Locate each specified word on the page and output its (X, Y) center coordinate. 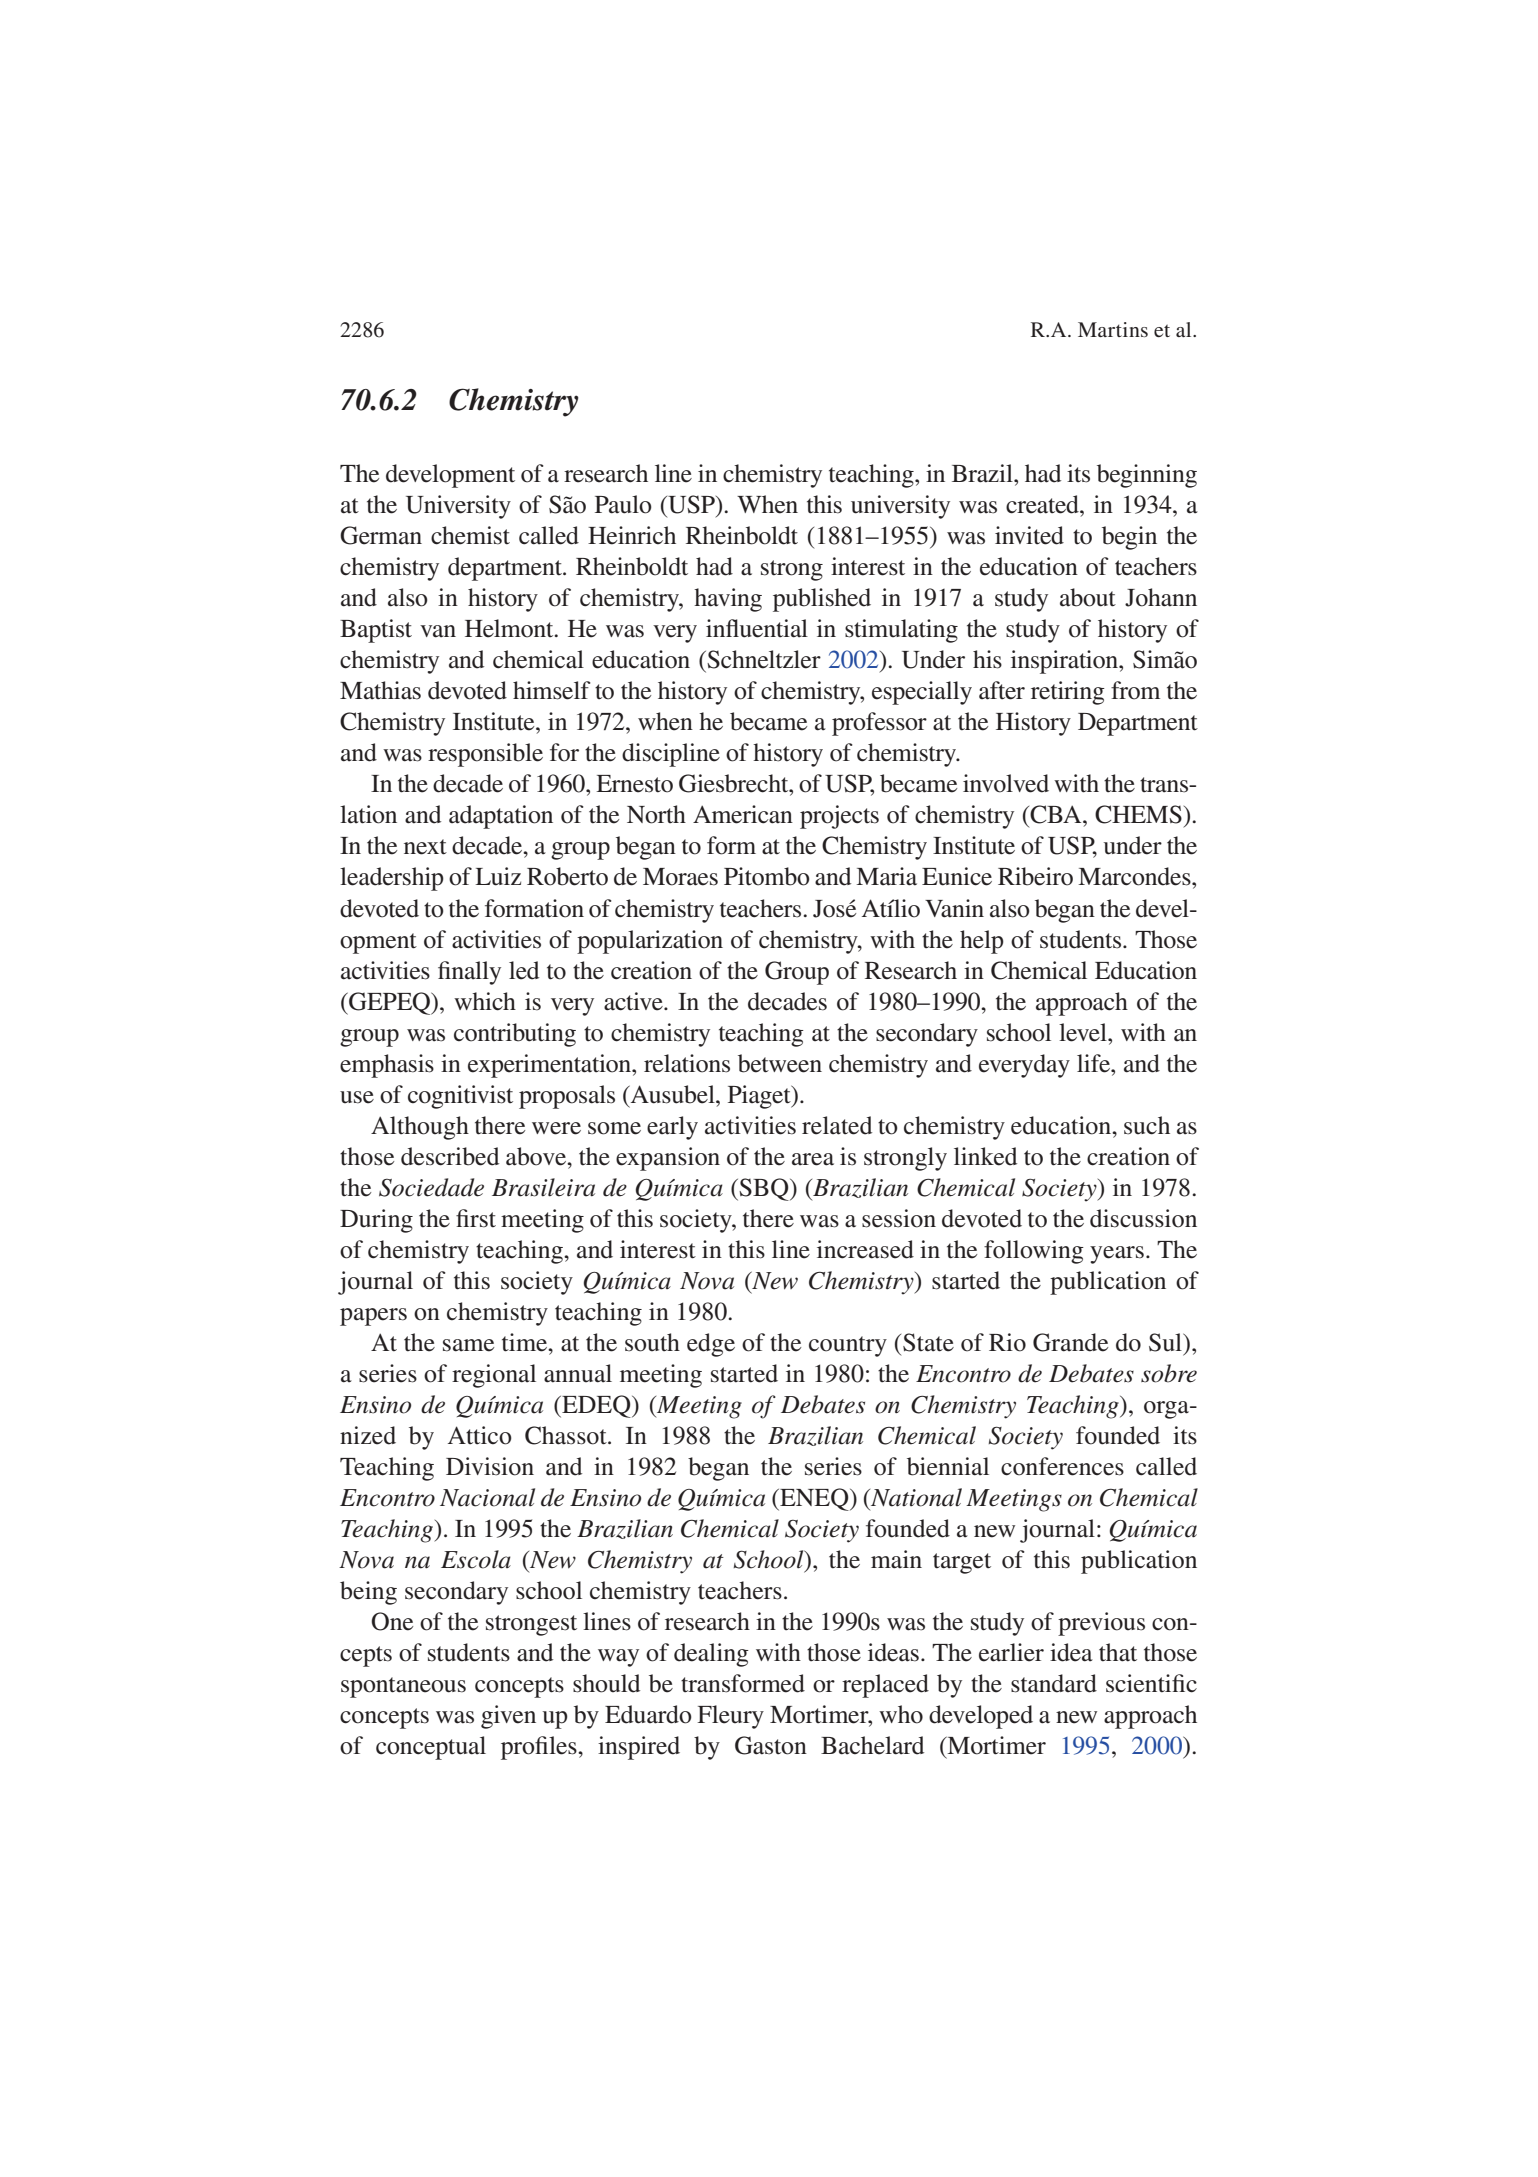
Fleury (730, 1717)
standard (1054, 1683)
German (381, 535)
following (1034, 1252)
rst (483, 1220)
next (425, 847)
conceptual (431, 1748)
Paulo (623, 504)
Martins (1113, 329)
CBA (1056, 814)
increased (865, 1249)
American (743, 814)
